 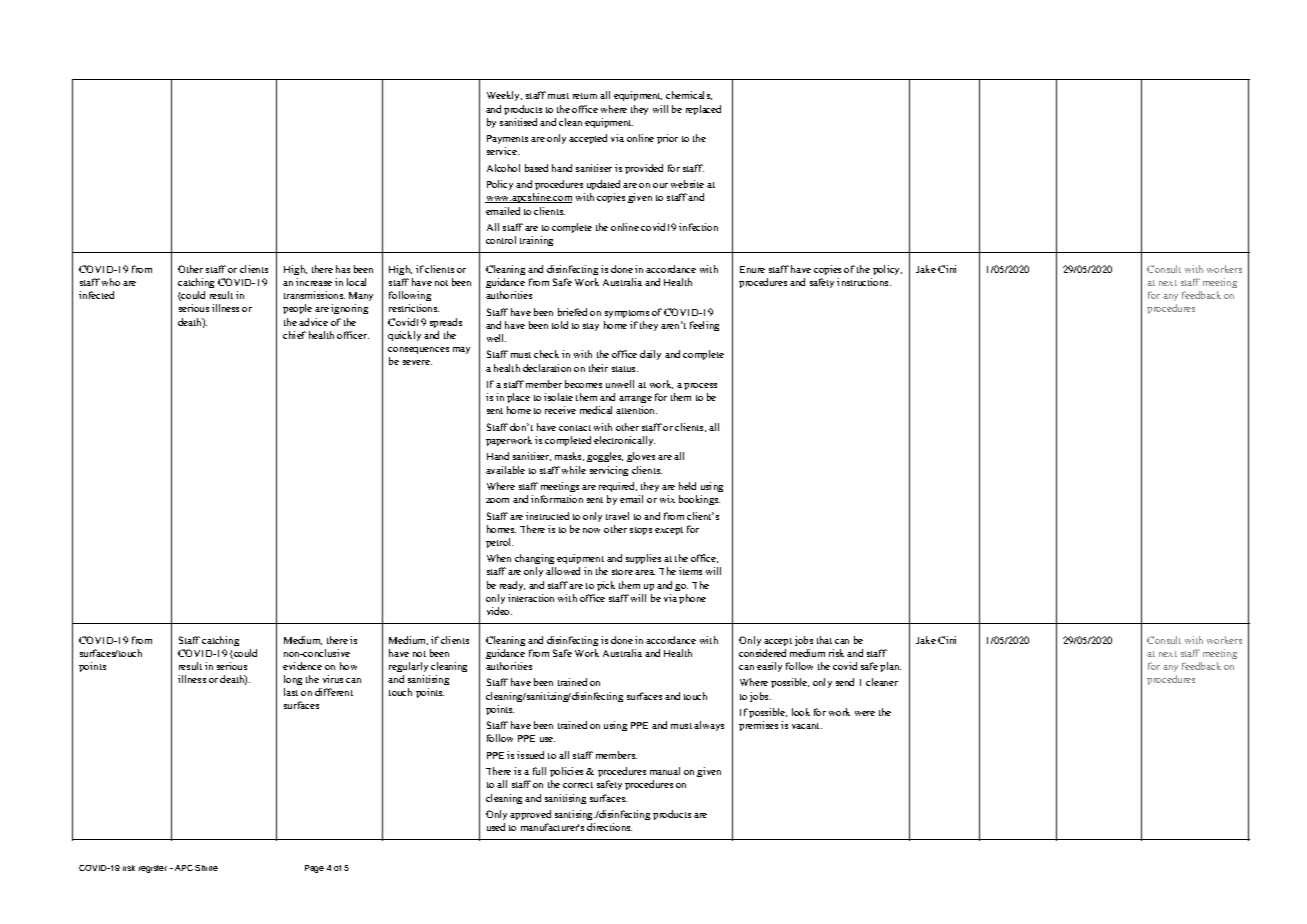 What do you see at coordinates (667, 139) in the screenshot?
I see `prior` at bounding box center [667, 139].
